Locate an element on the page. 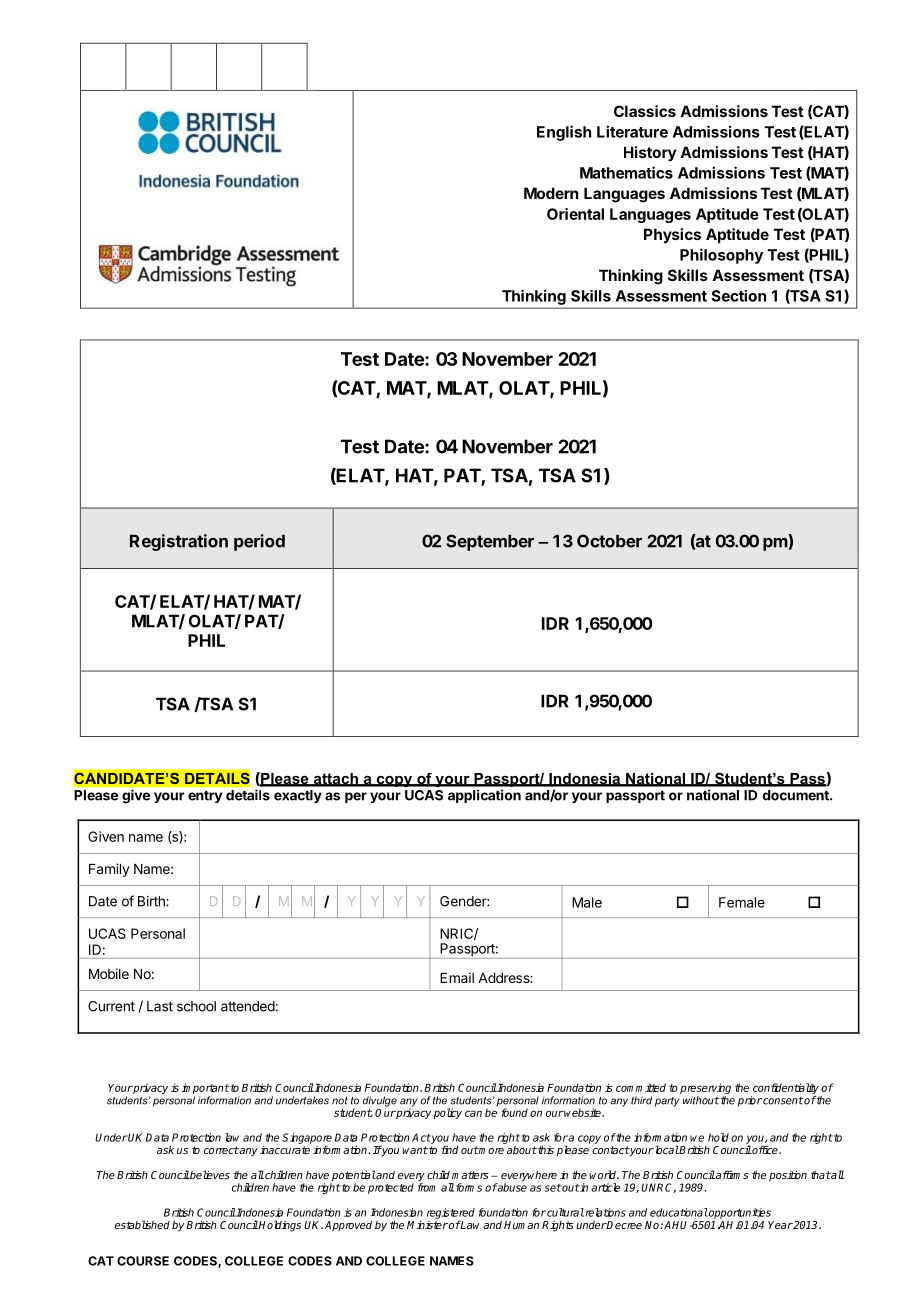  opportunities is located at coordinates (739, 1213).
